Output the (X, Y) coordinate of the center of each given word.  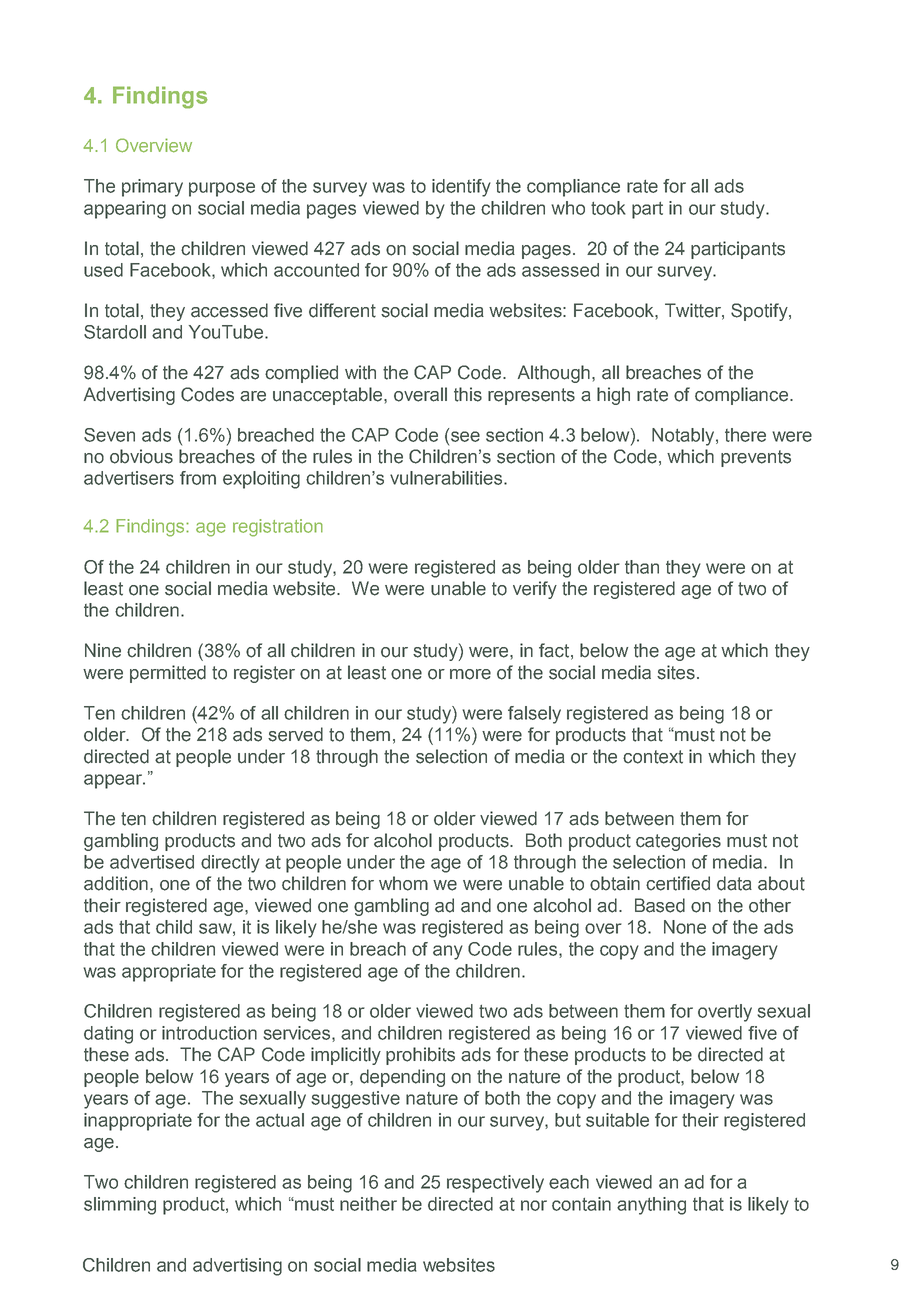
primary (152, 188)
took (608, 208)
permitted (168, 674)
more (470, 674)
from (198, 478)
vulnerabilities (447, 478)
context (653, 757)
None (685, 927)
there (745, 435)
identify (461, 188)
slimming (120, 1206)
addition (116, 883)
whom (403, 883)
